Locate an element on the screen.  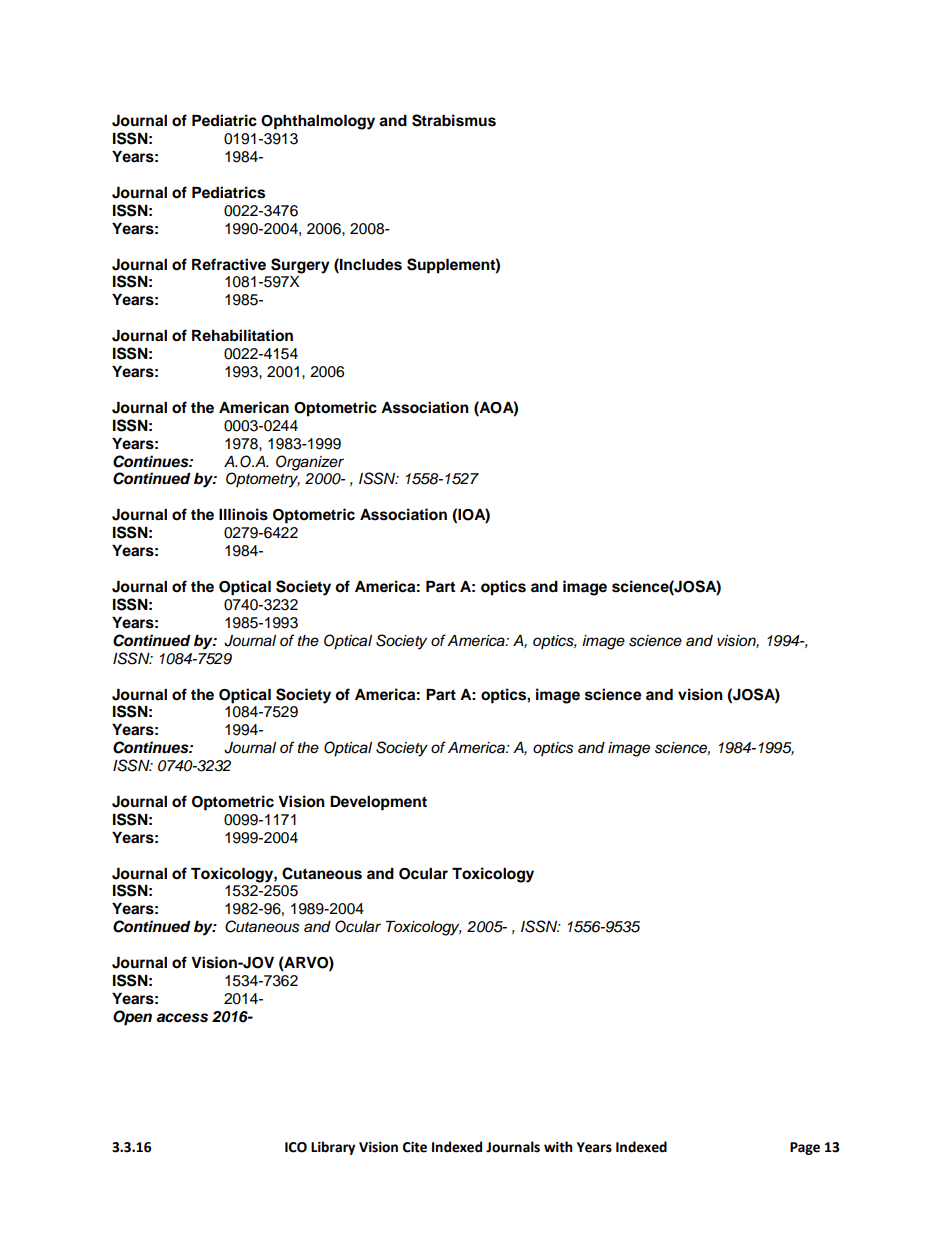
Rehabilitation is located at coordinates (242, 335).
